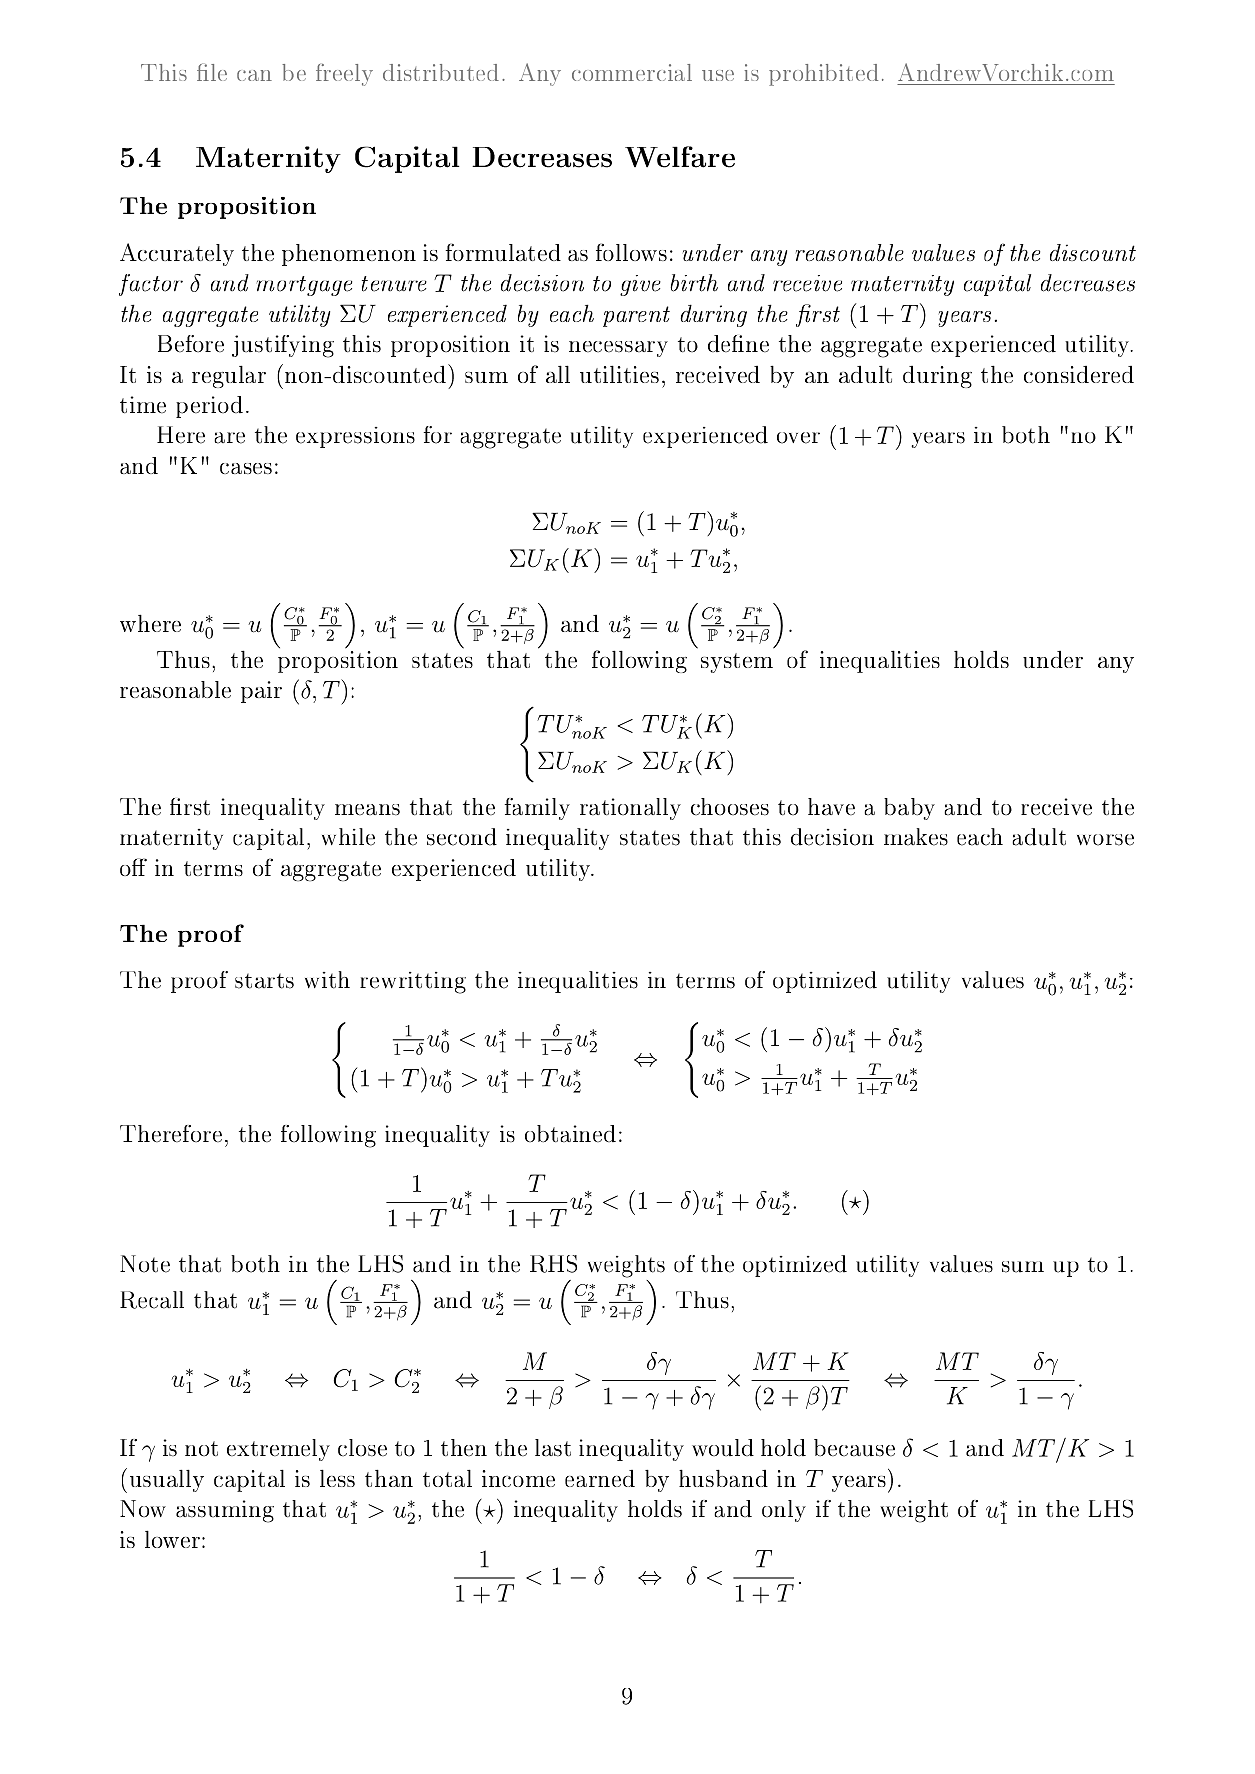 The width and height of the page is (1255, 1774). Describe the element at coordinates (1079, 374) in the page. I see `considered` at that location.
